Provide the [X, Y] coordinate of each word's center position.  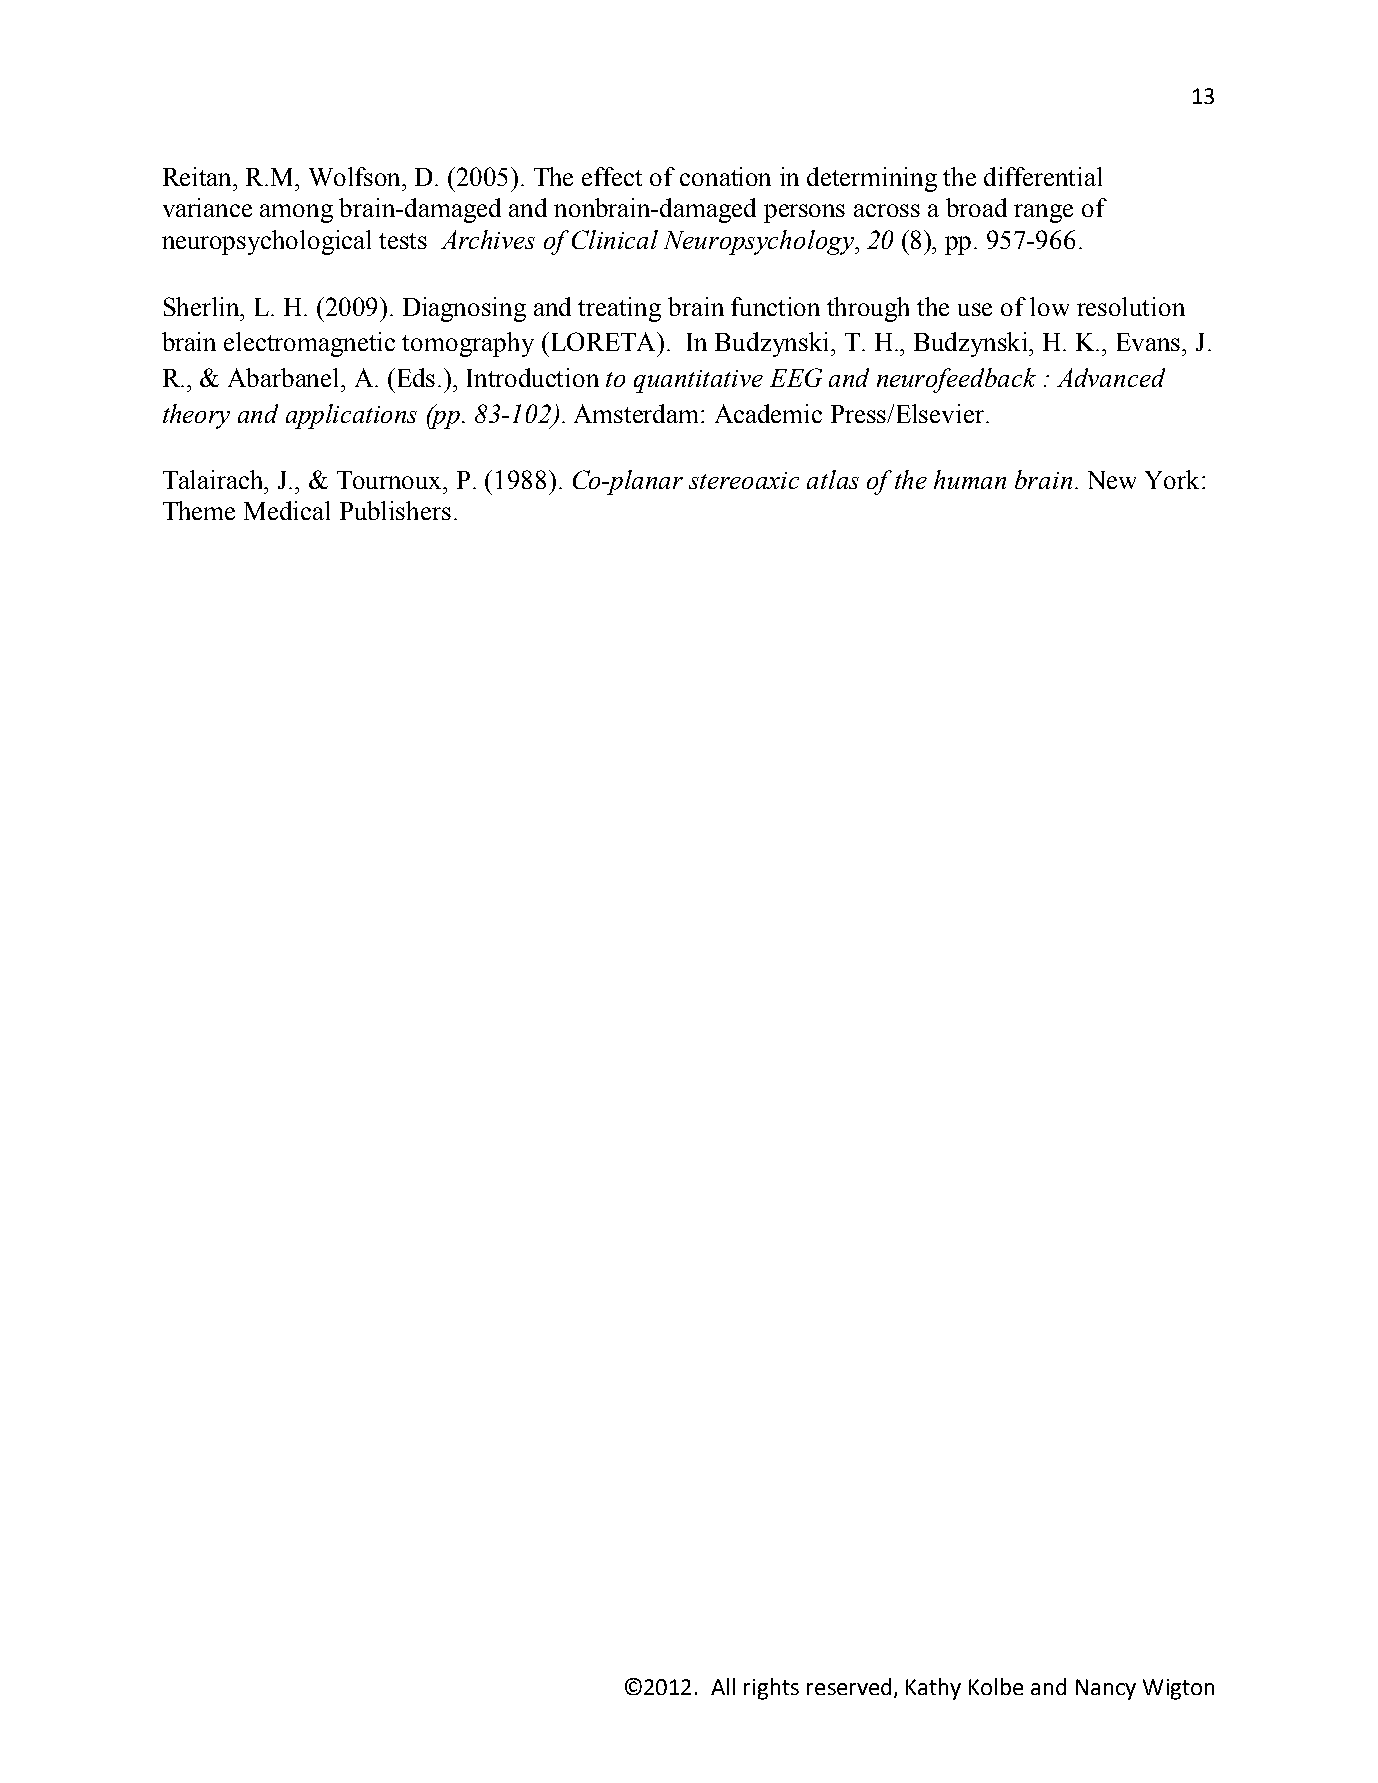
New [1112, 480]
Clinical [615, 239]
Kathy [933, 1689]
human [970, 479]
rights [771, 1689]
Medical [287, 510]
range [1043, 213]
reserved [849, 1686]
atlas [833, 479]
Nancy [1106, 1689]
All [723, 1686]
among [296, 213]
